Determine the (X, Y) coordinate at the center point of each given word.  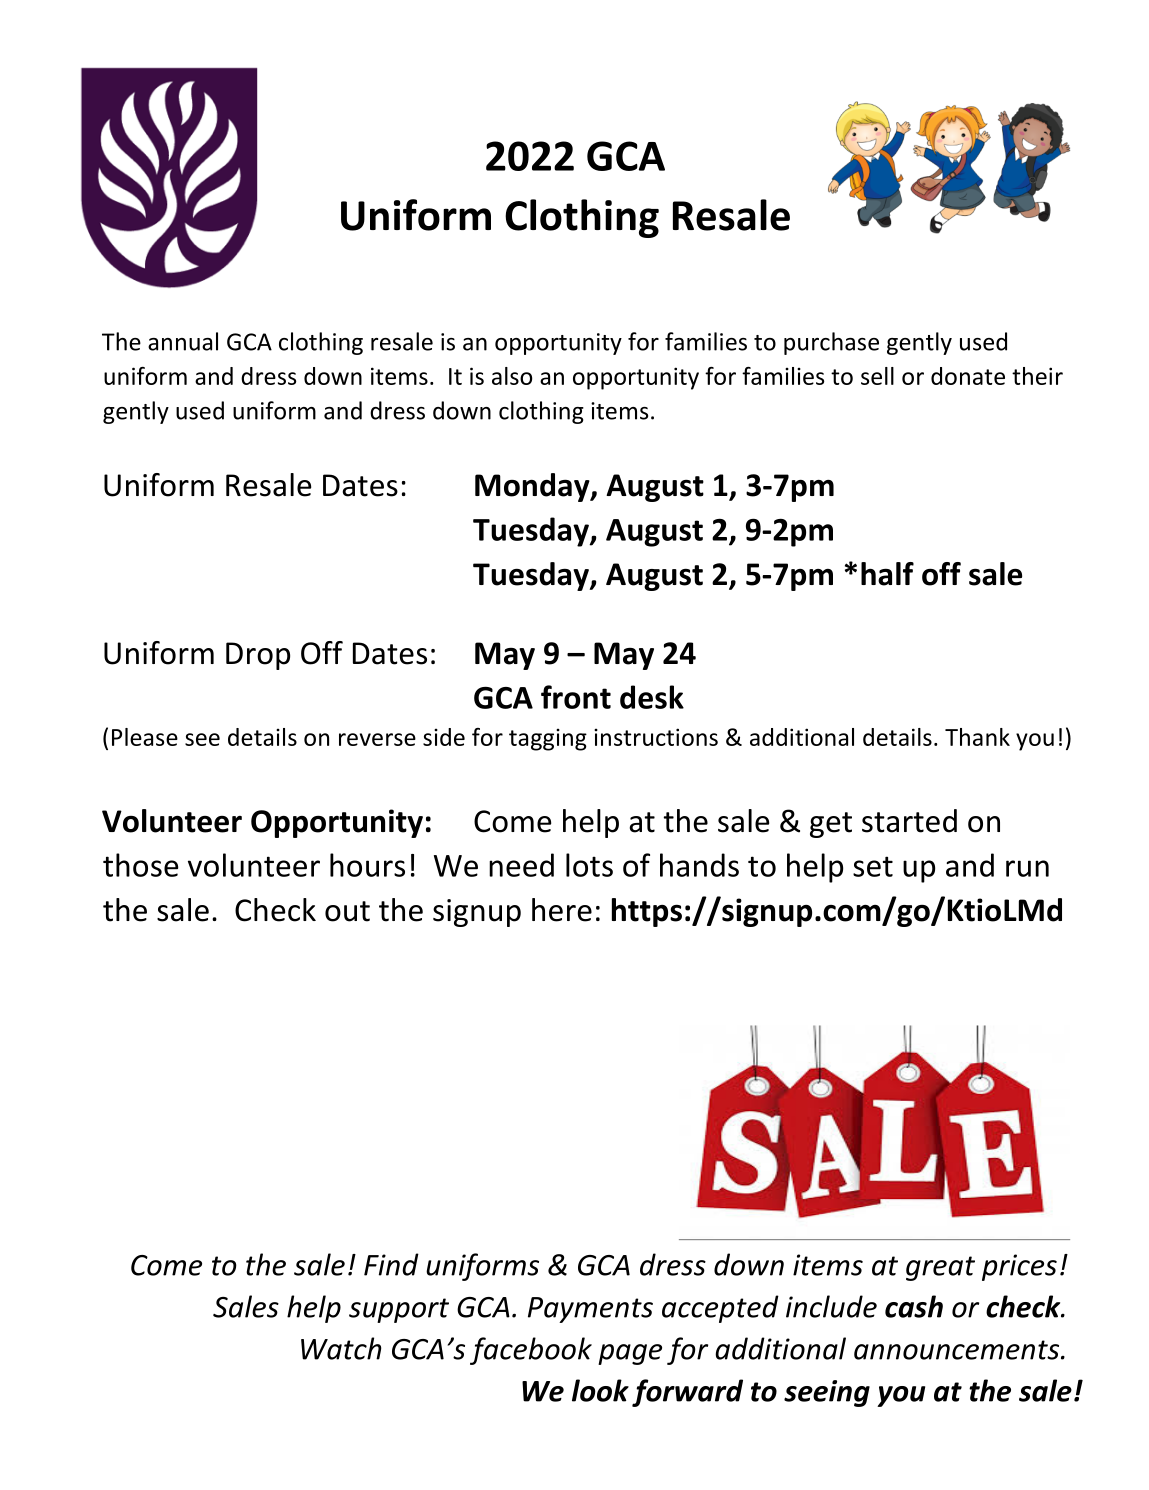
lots (589, 865)
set (873, 866)
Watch (341, 1348)
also (512, 376)
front (576, 697)
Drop (258, 656)
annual (183, 341)
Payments (590, 1310)
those (141, 865)
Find (391, 1264)
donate (968, 376)
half (887, 574)
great (940, 1268)
